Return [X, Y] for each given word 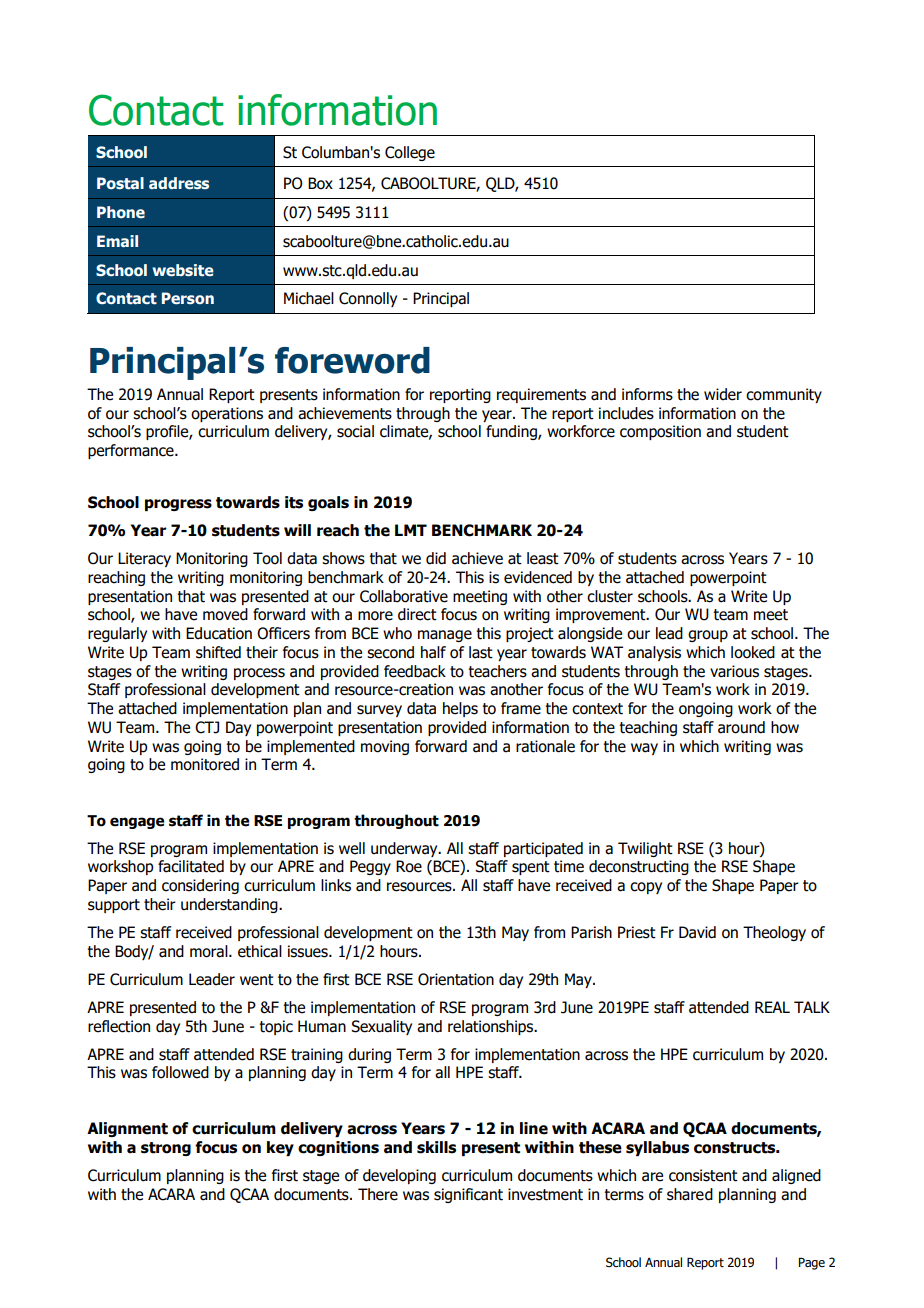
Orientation [456, 979]
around [741, 727]
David [697, 932]
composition [660, 432]
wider [723, 394]
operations [227, 414]
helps [460, 709]
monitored [205, 764]
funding [512, 432]
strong [166, 1149]
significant [468, 1195]
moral [210, 951]
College [410, 153]
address [179, 183]
